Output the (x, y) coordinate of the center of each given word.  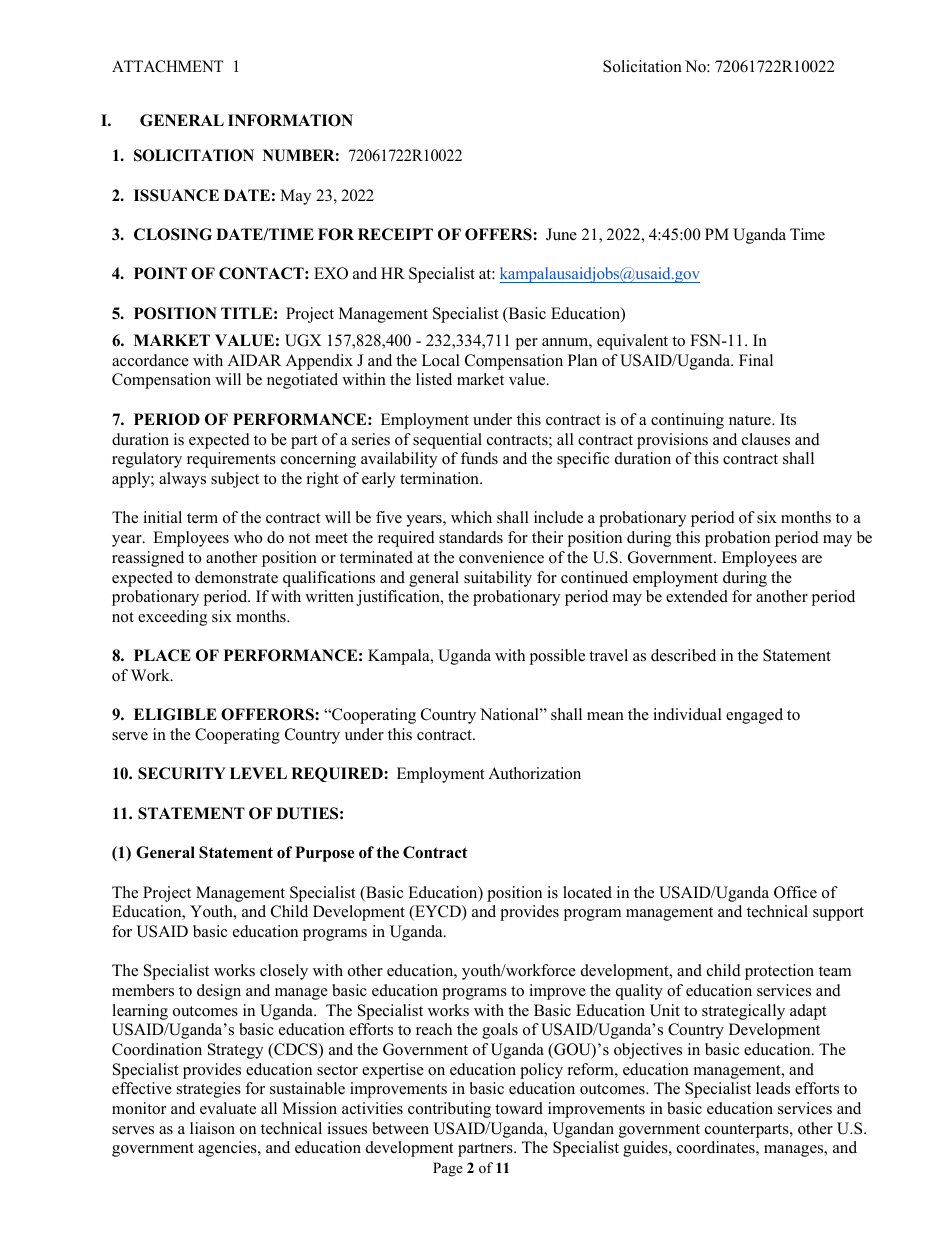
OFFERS (499, 234)
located (587, 892)
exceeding (172, 618)
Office (795, 892)
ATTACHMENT (167, 66)
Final (756, 360)
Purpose (324, 854)
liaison (212, 1128)
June (561, 234)
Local (441, 360)
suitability (498, 579)
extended (697, 596)
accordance (150, 360)
